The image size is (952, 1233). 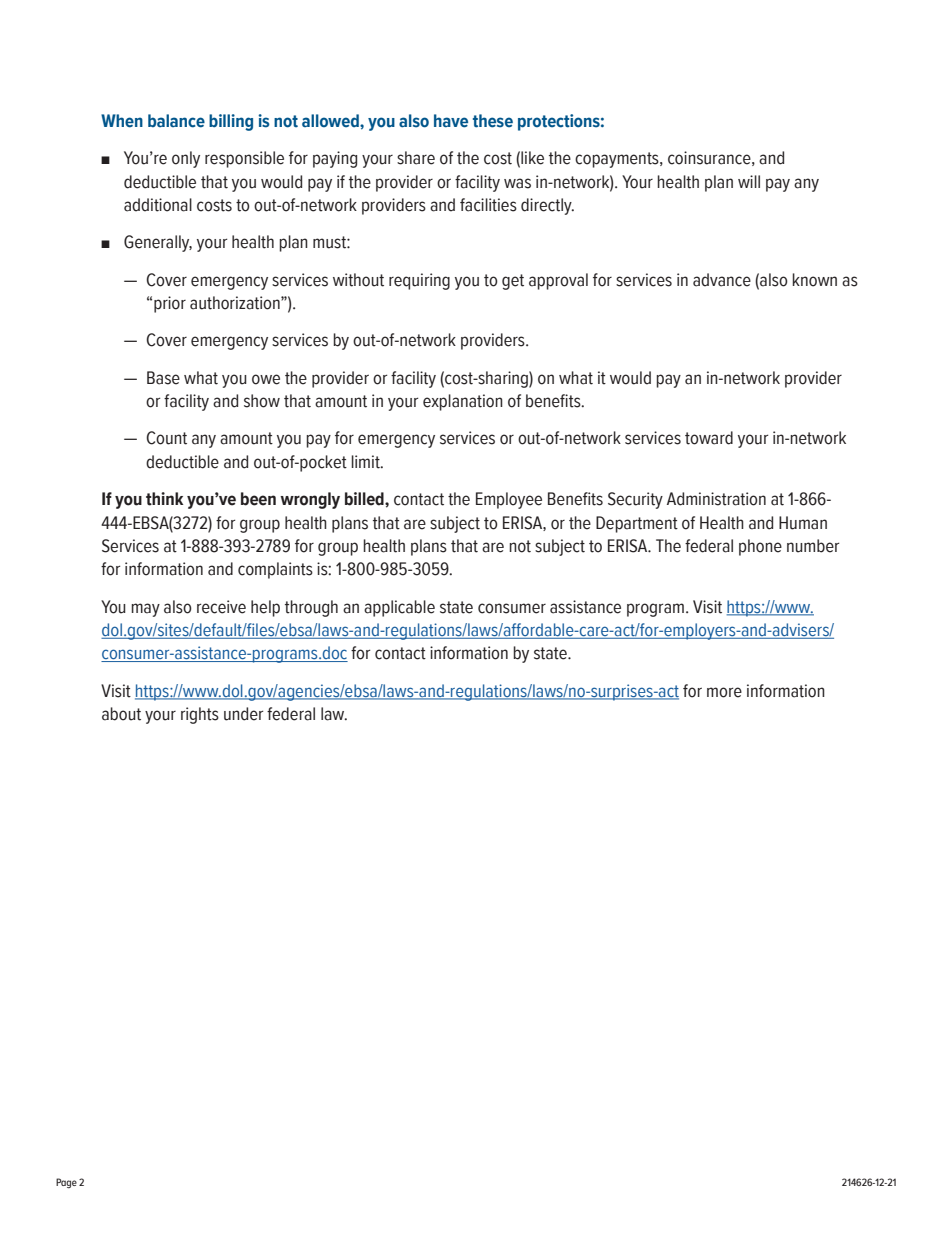 I want to click on only, so click(x=186, y=159).
